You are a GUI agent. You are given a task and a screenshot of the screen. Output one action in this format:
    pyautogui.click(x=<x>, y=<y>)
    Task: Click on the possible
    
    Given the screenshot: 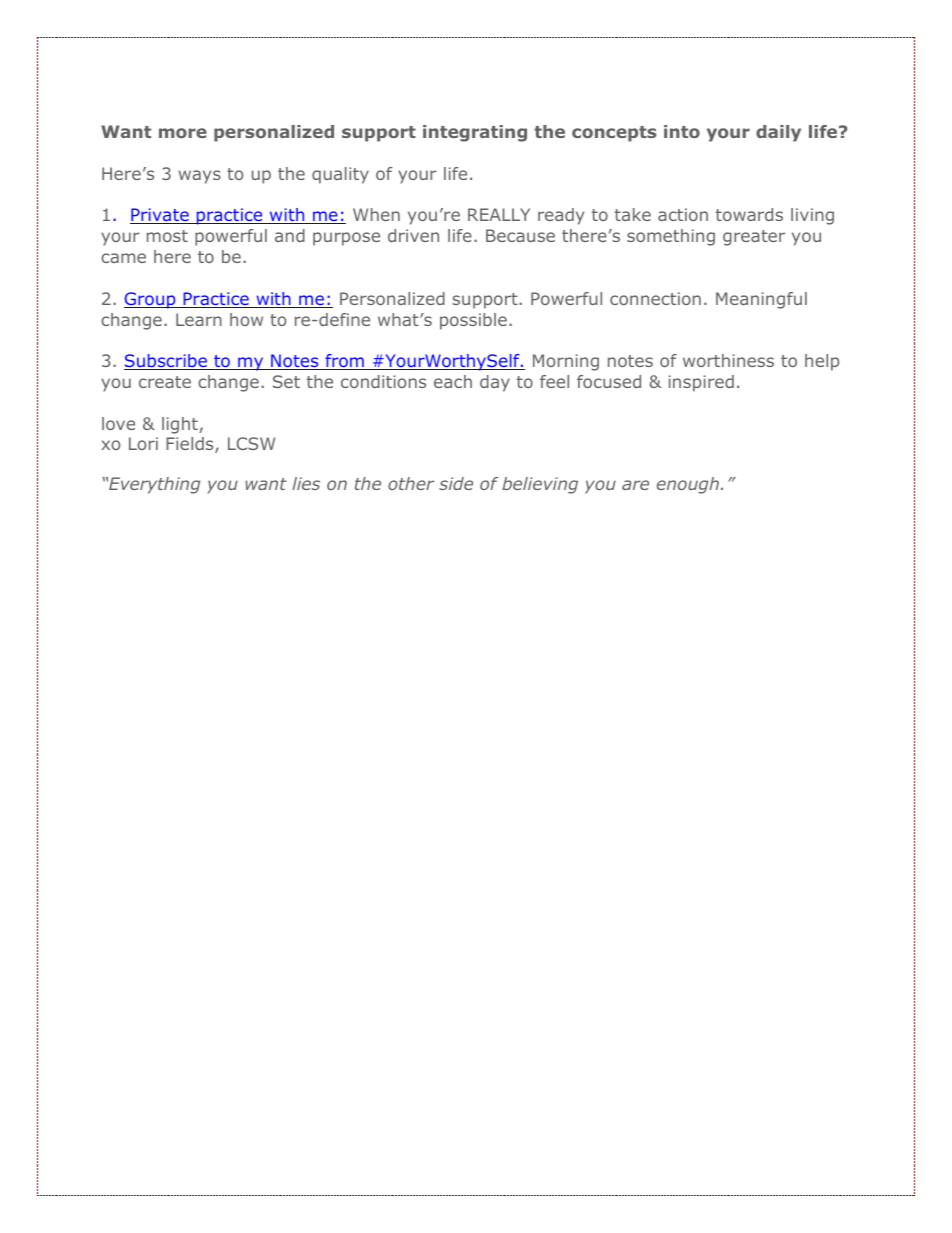 What is the action you would take?
    pyautogui.click(x=473, y=321)
